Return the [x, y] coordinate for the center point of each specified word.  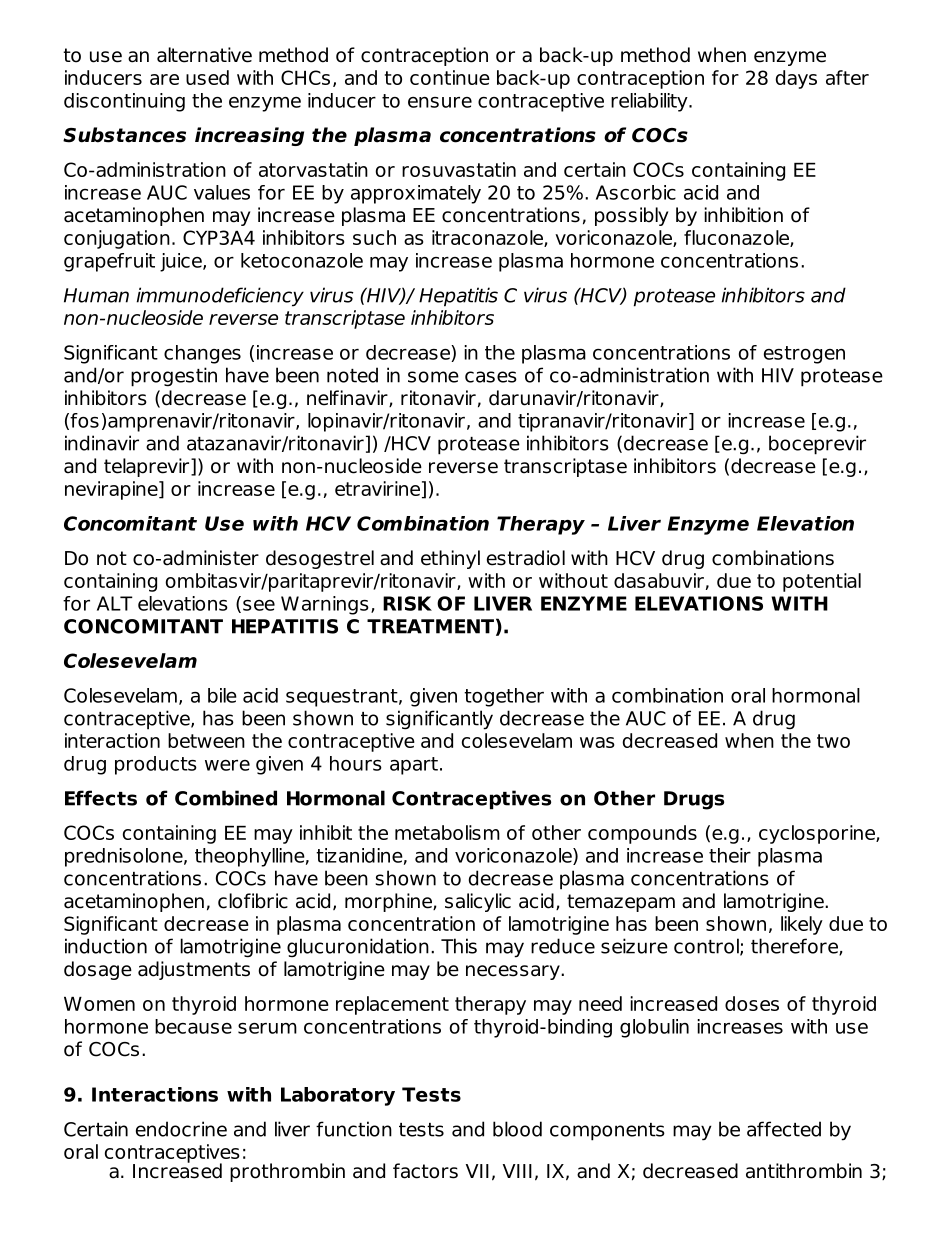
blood [517, 1129]
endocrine [181, 1129]
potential [822, 582]
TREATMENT [430, 626]
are [164, 79]
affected [784, 1129]
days [796, 79]
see [259, 605]
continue [450, 77]
